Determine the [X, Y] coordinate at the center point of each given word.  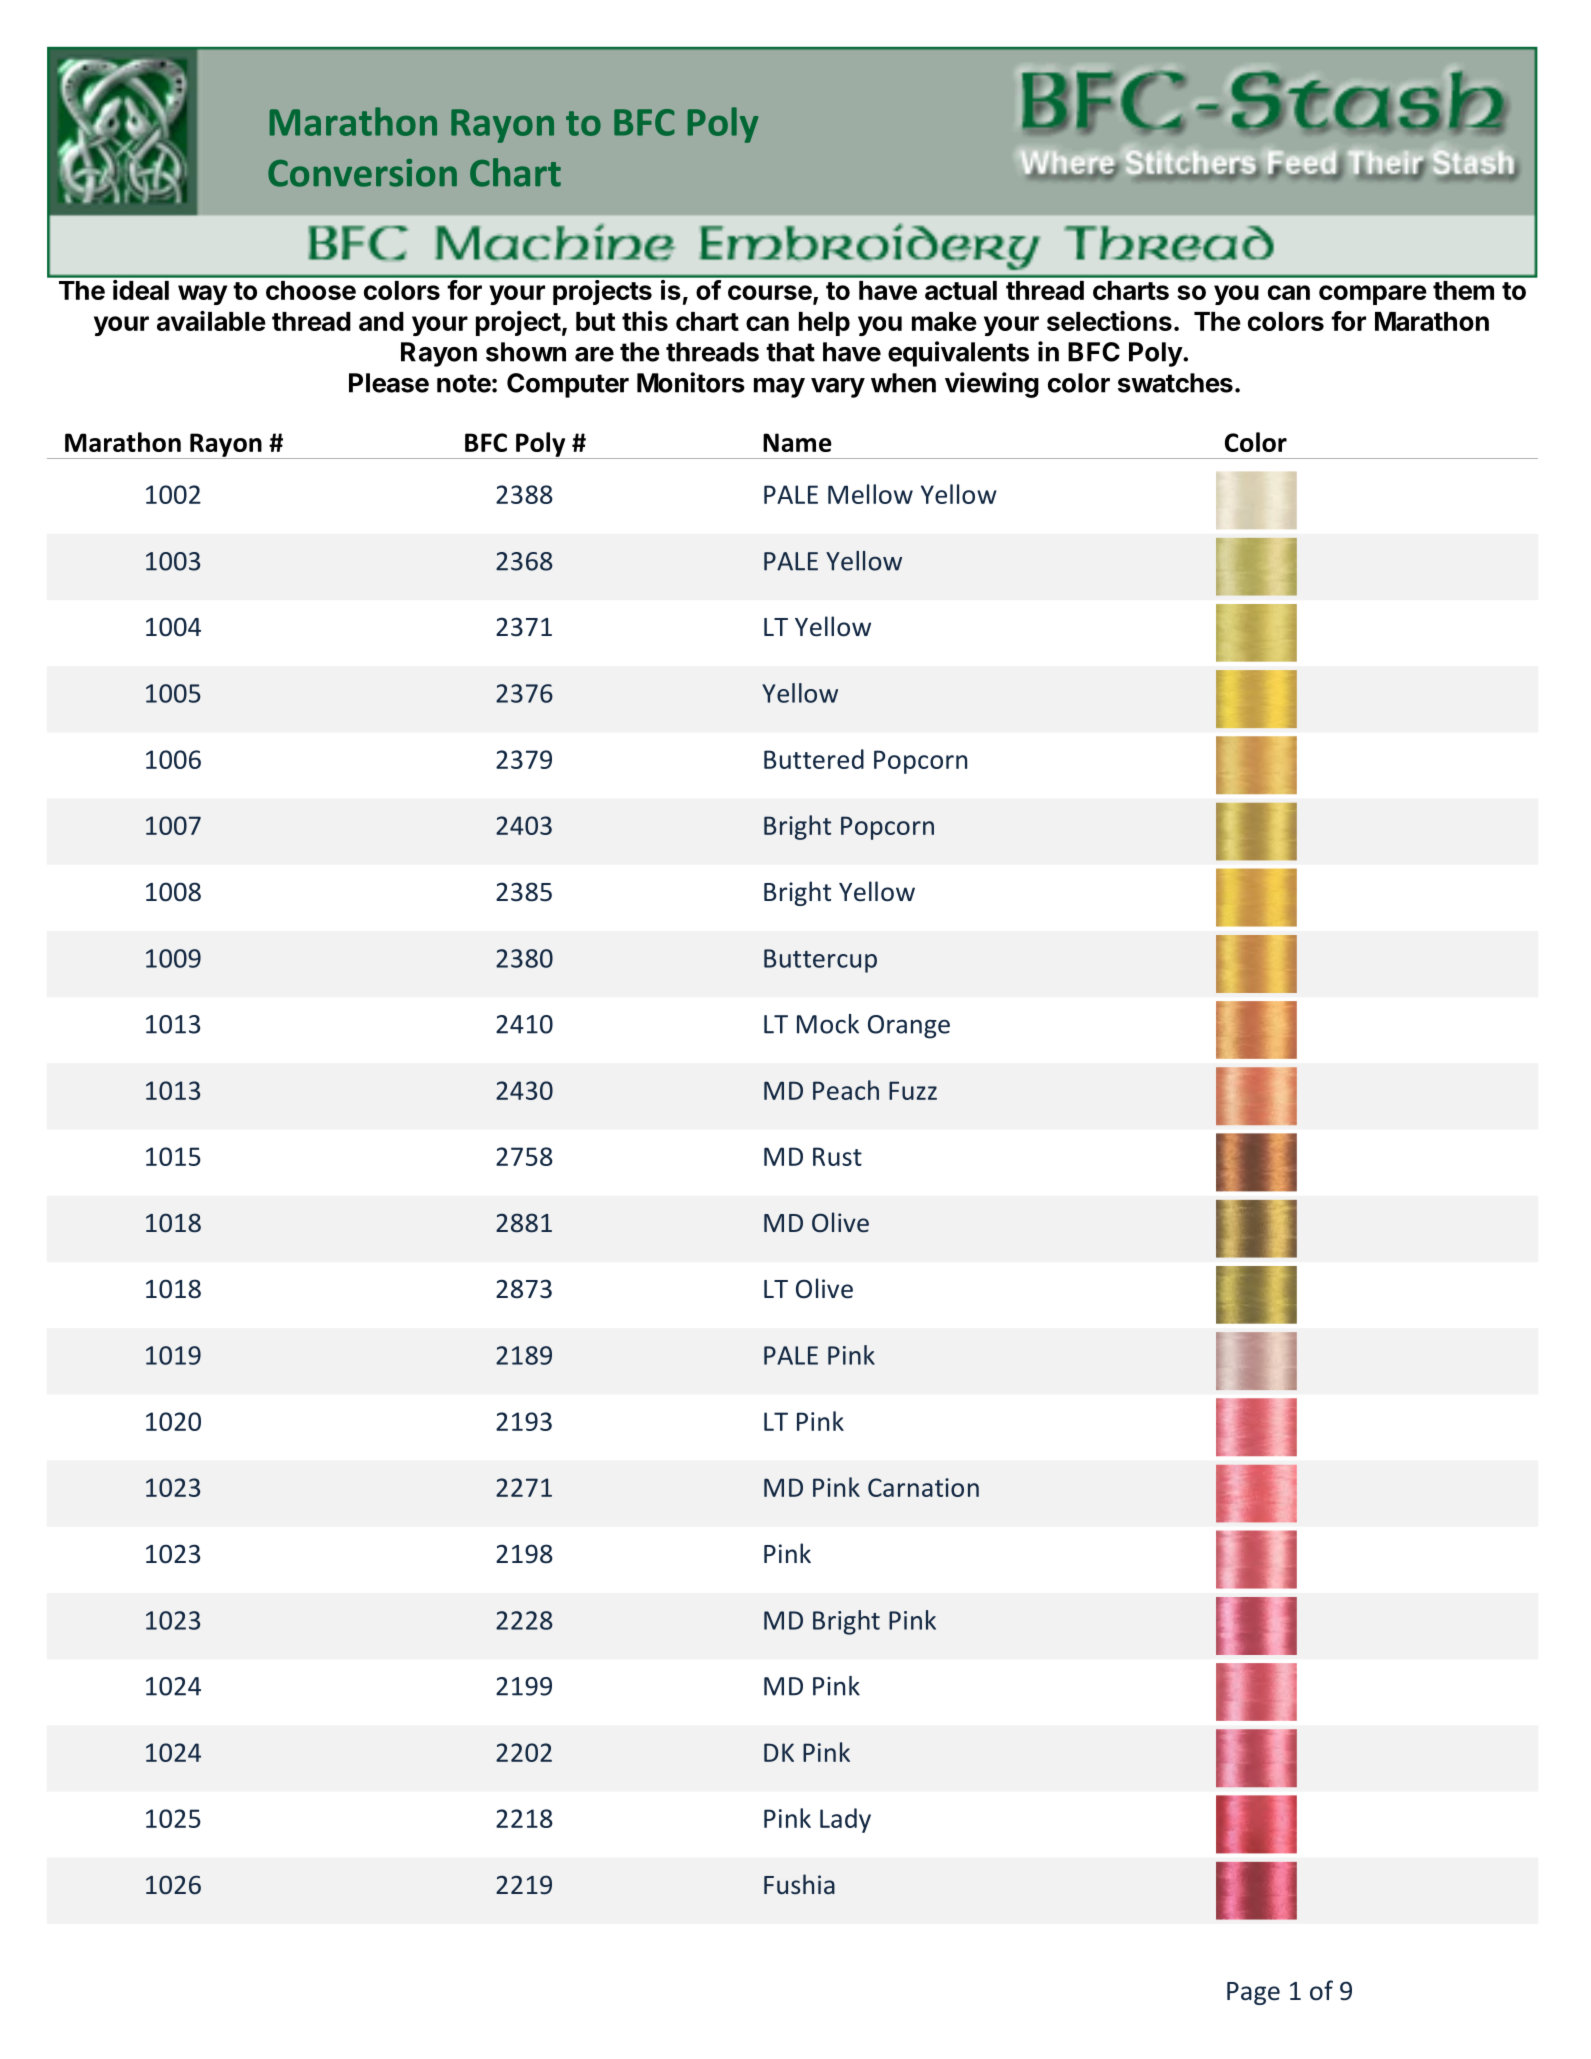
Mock [828, 1024]
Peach [846, 1090]
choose [311, 290]
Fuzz [913, 1090]
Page [1253, 1993]
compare [1373, 295]
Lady [845, 1820]
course [771, 294]
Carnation [923, 1487]
